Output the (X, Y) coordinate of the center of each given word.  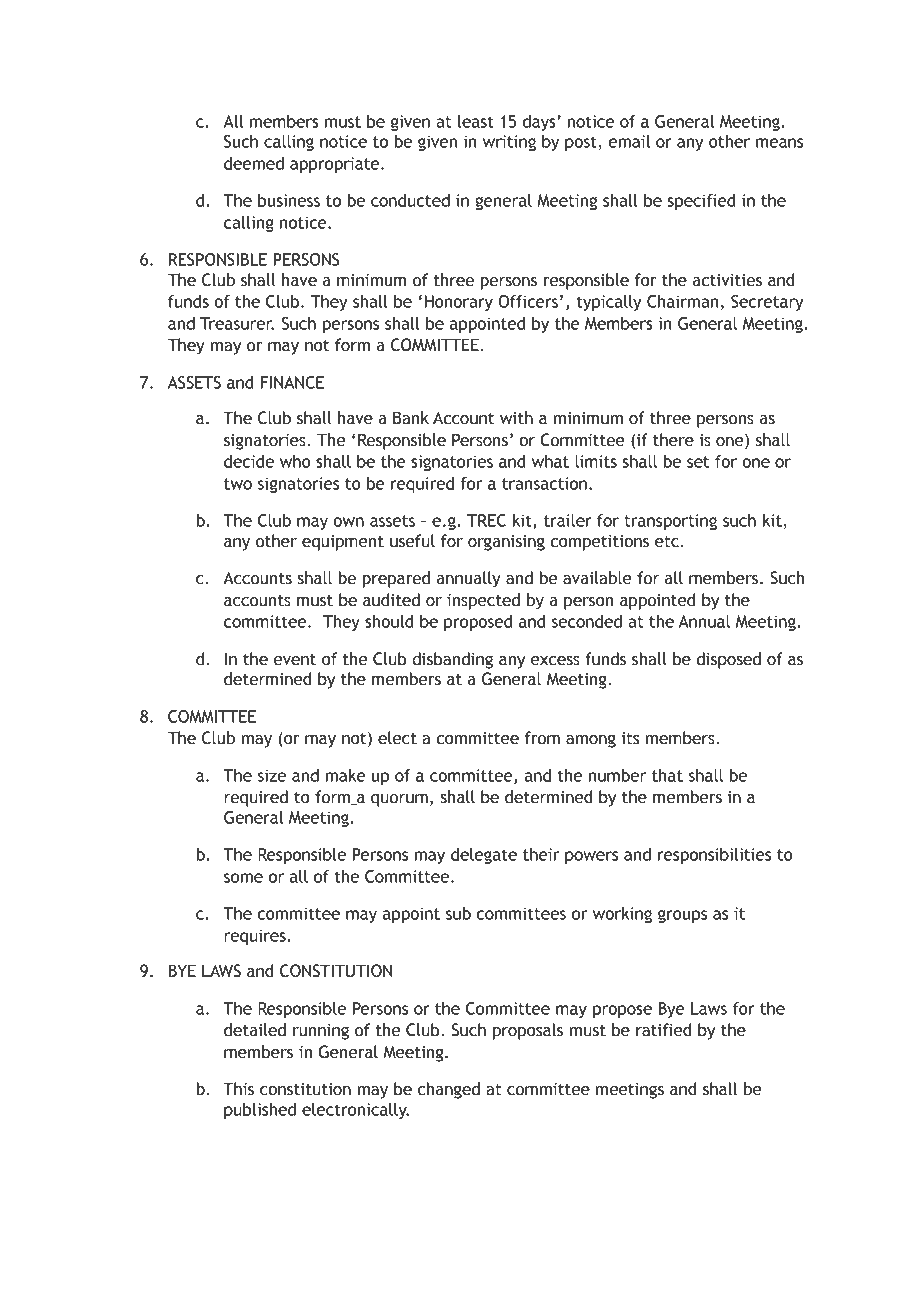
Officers (528, 301)
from (542, 738)
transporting (670, 522)
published (260, 1111)
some (243, 878)
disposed (728, 660)
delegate (484, 856)
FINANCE (292, 382)
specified (701, 202)
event (295, 660)
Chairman (683, 301)
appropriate (336, 165)
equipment (343, 543)
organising (506, 543)
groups (682, 916)
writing (509, 143)
